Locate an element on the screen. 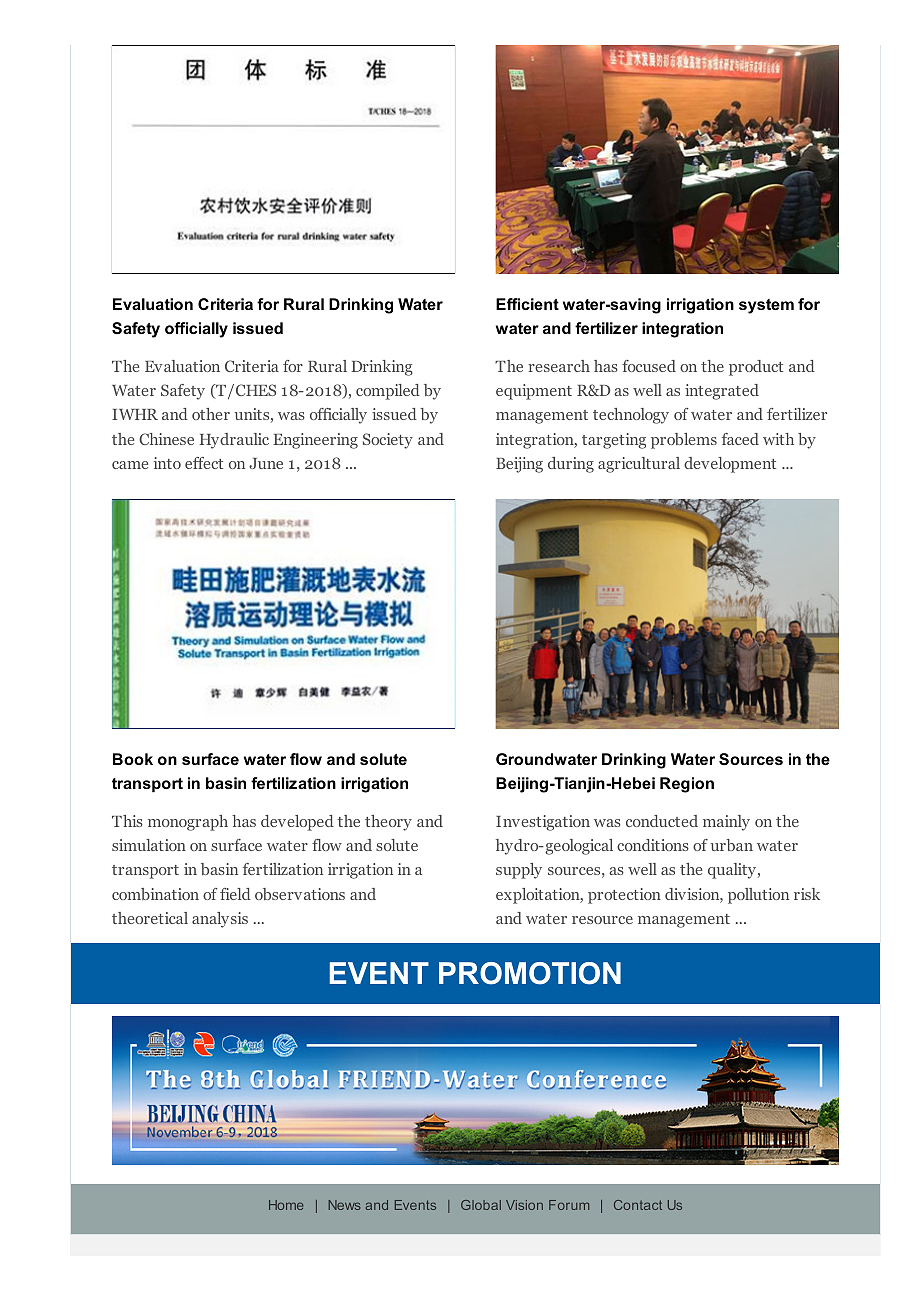 The width and height of the screenshot is (924, 1308). Efficient is located at coordinates (527, 304).
